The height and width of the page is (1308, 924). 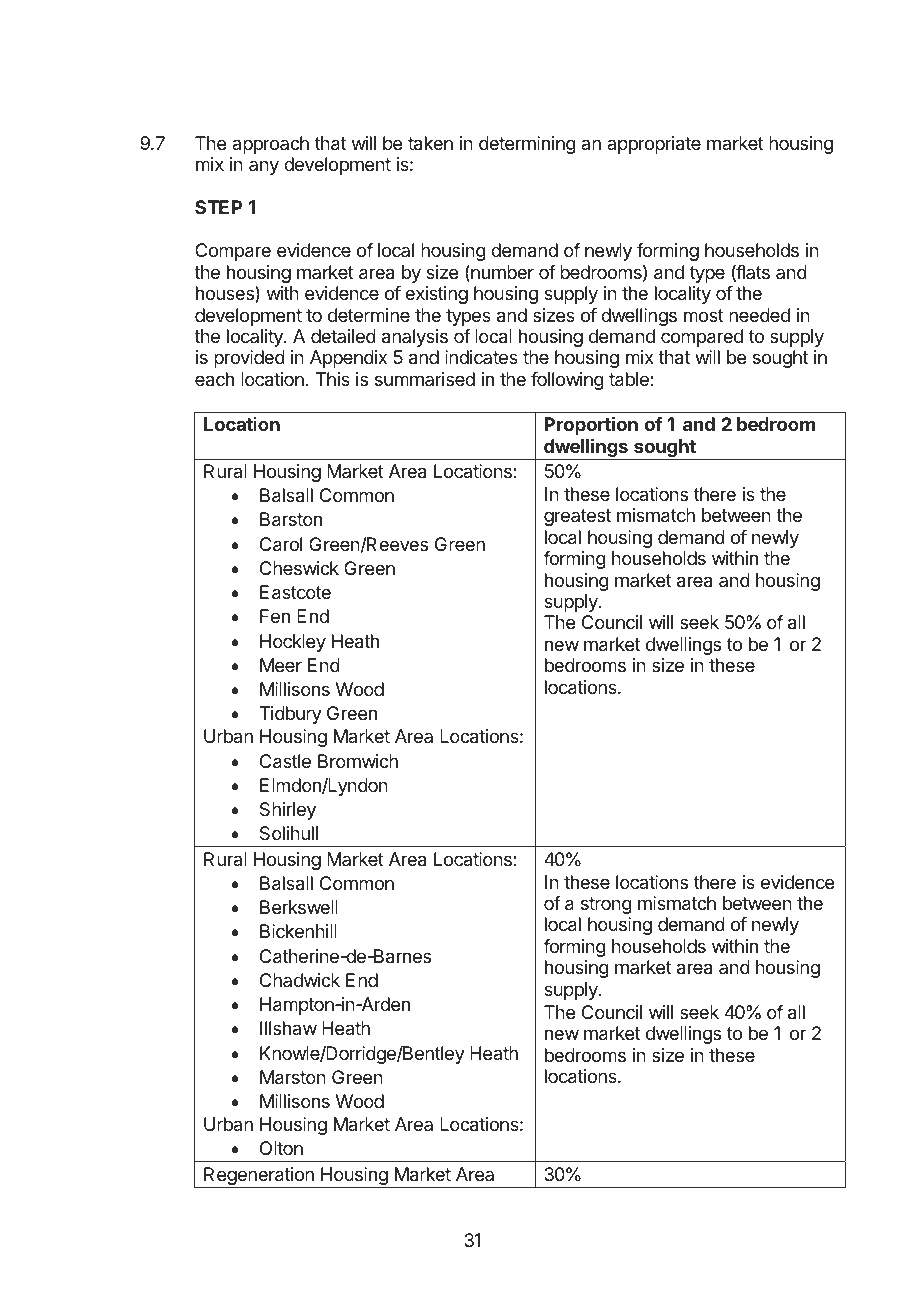 What do you see at coordinates (577, 517) in the page?
I see `greatest` at bounding box center [577, 517].
